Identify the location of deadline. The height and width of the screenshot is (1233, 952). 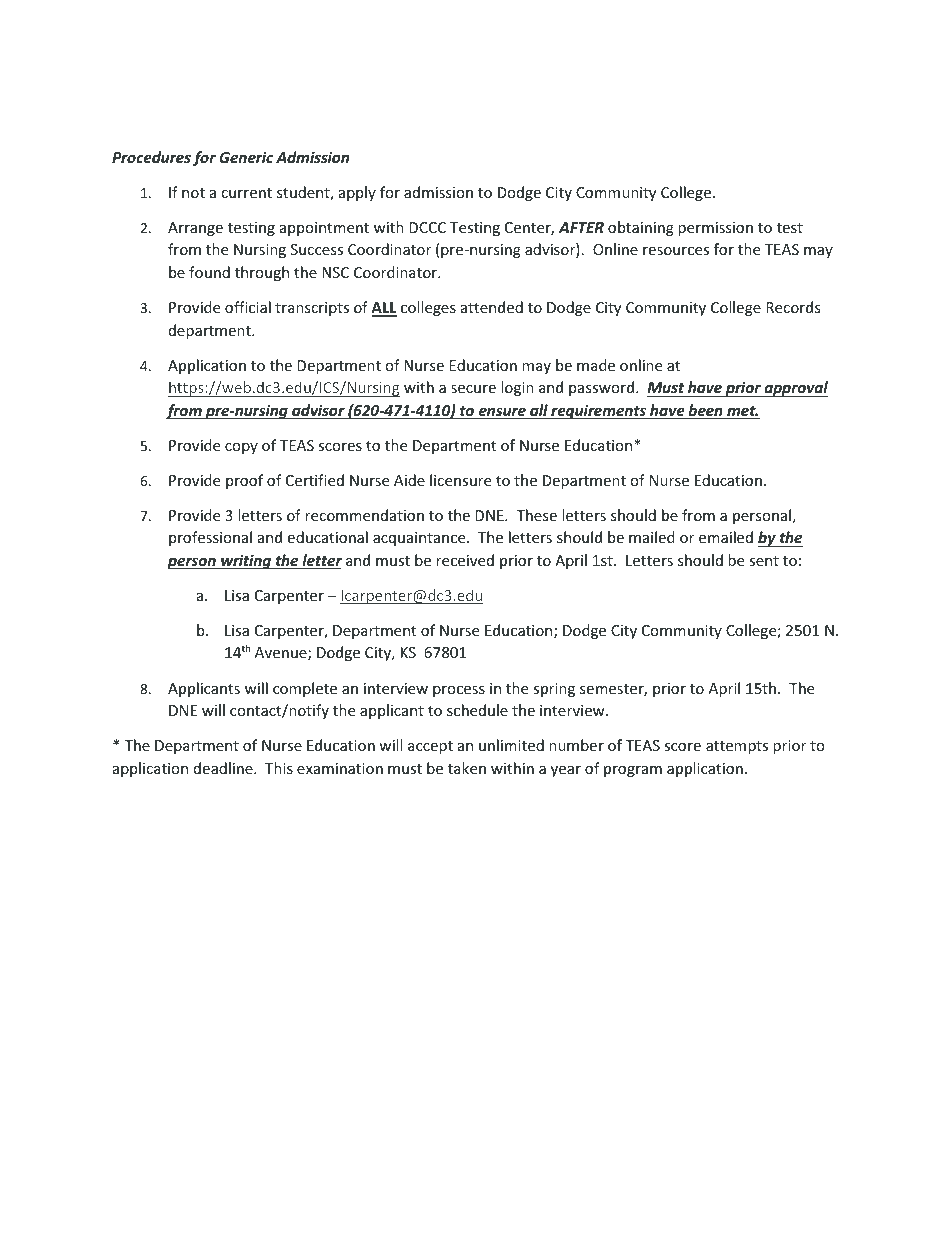
(224, 768).
